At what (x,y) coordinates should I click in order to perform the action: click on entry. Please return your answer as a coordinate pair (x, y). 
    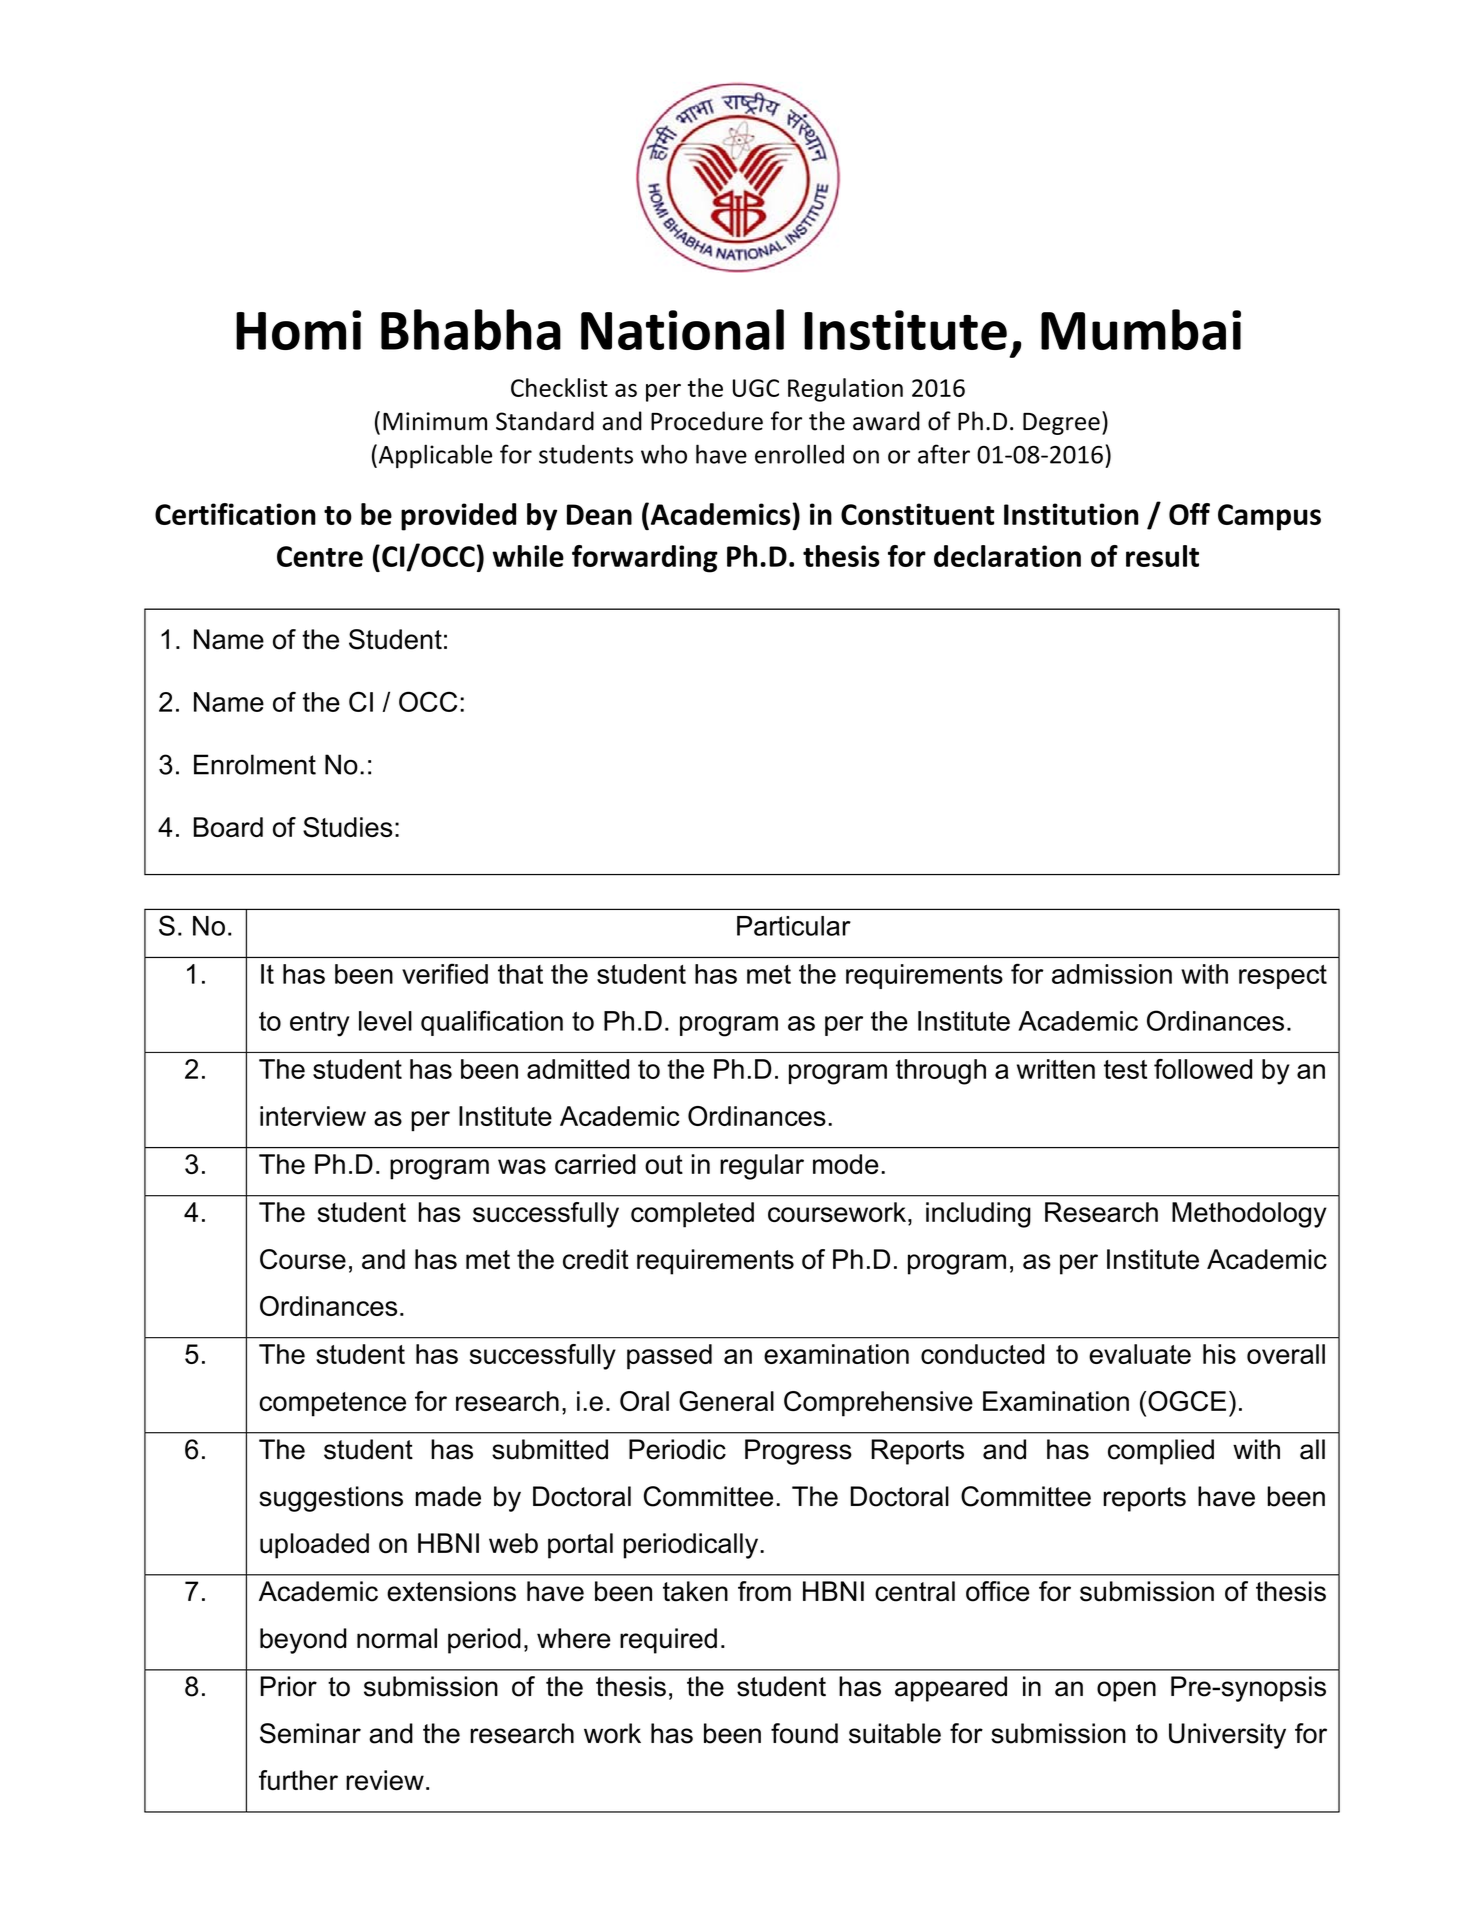
    Looking at the image, I should click on (320, 1024).
